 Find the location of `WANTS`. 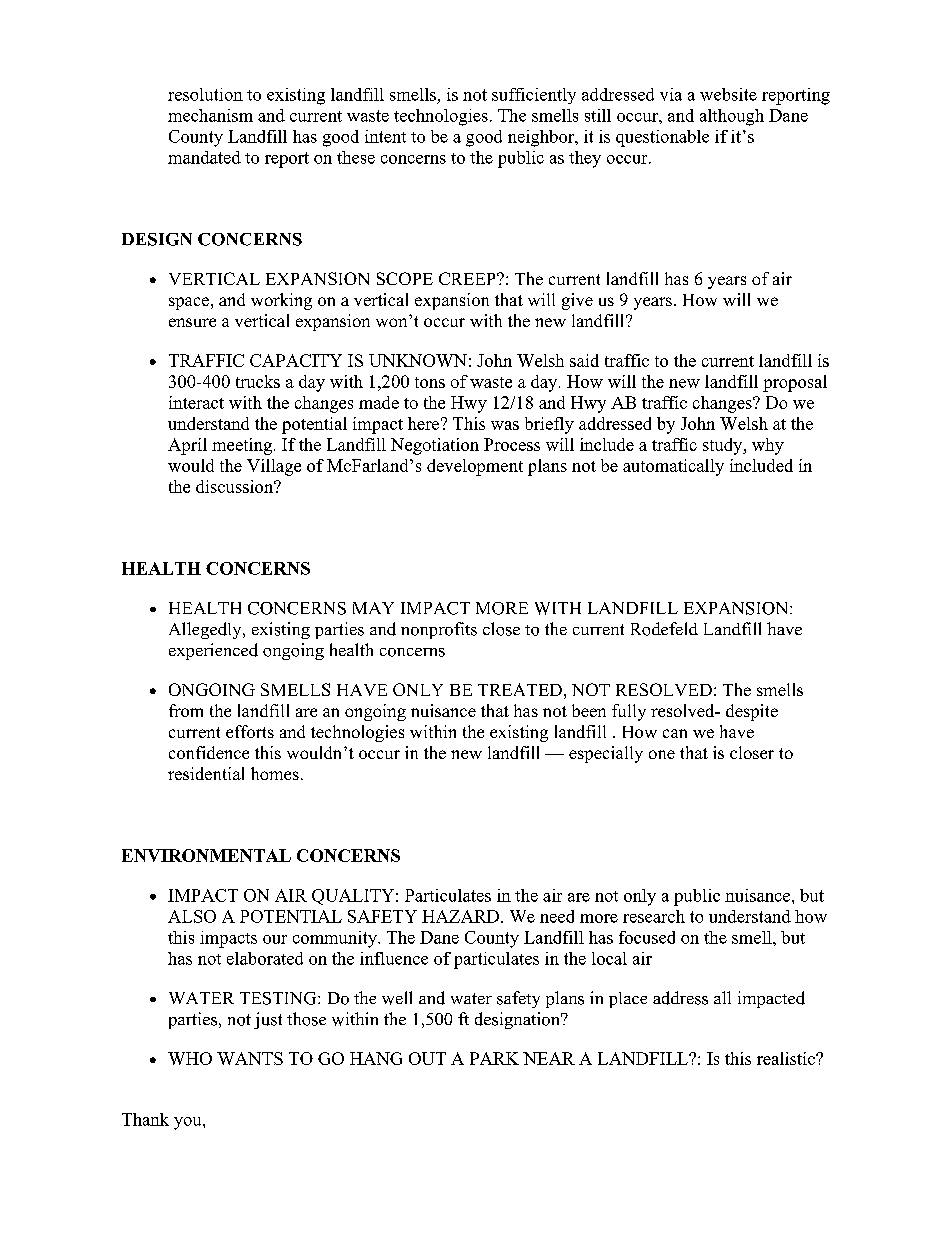

WANTS is located at coordinates (250, 1058).
